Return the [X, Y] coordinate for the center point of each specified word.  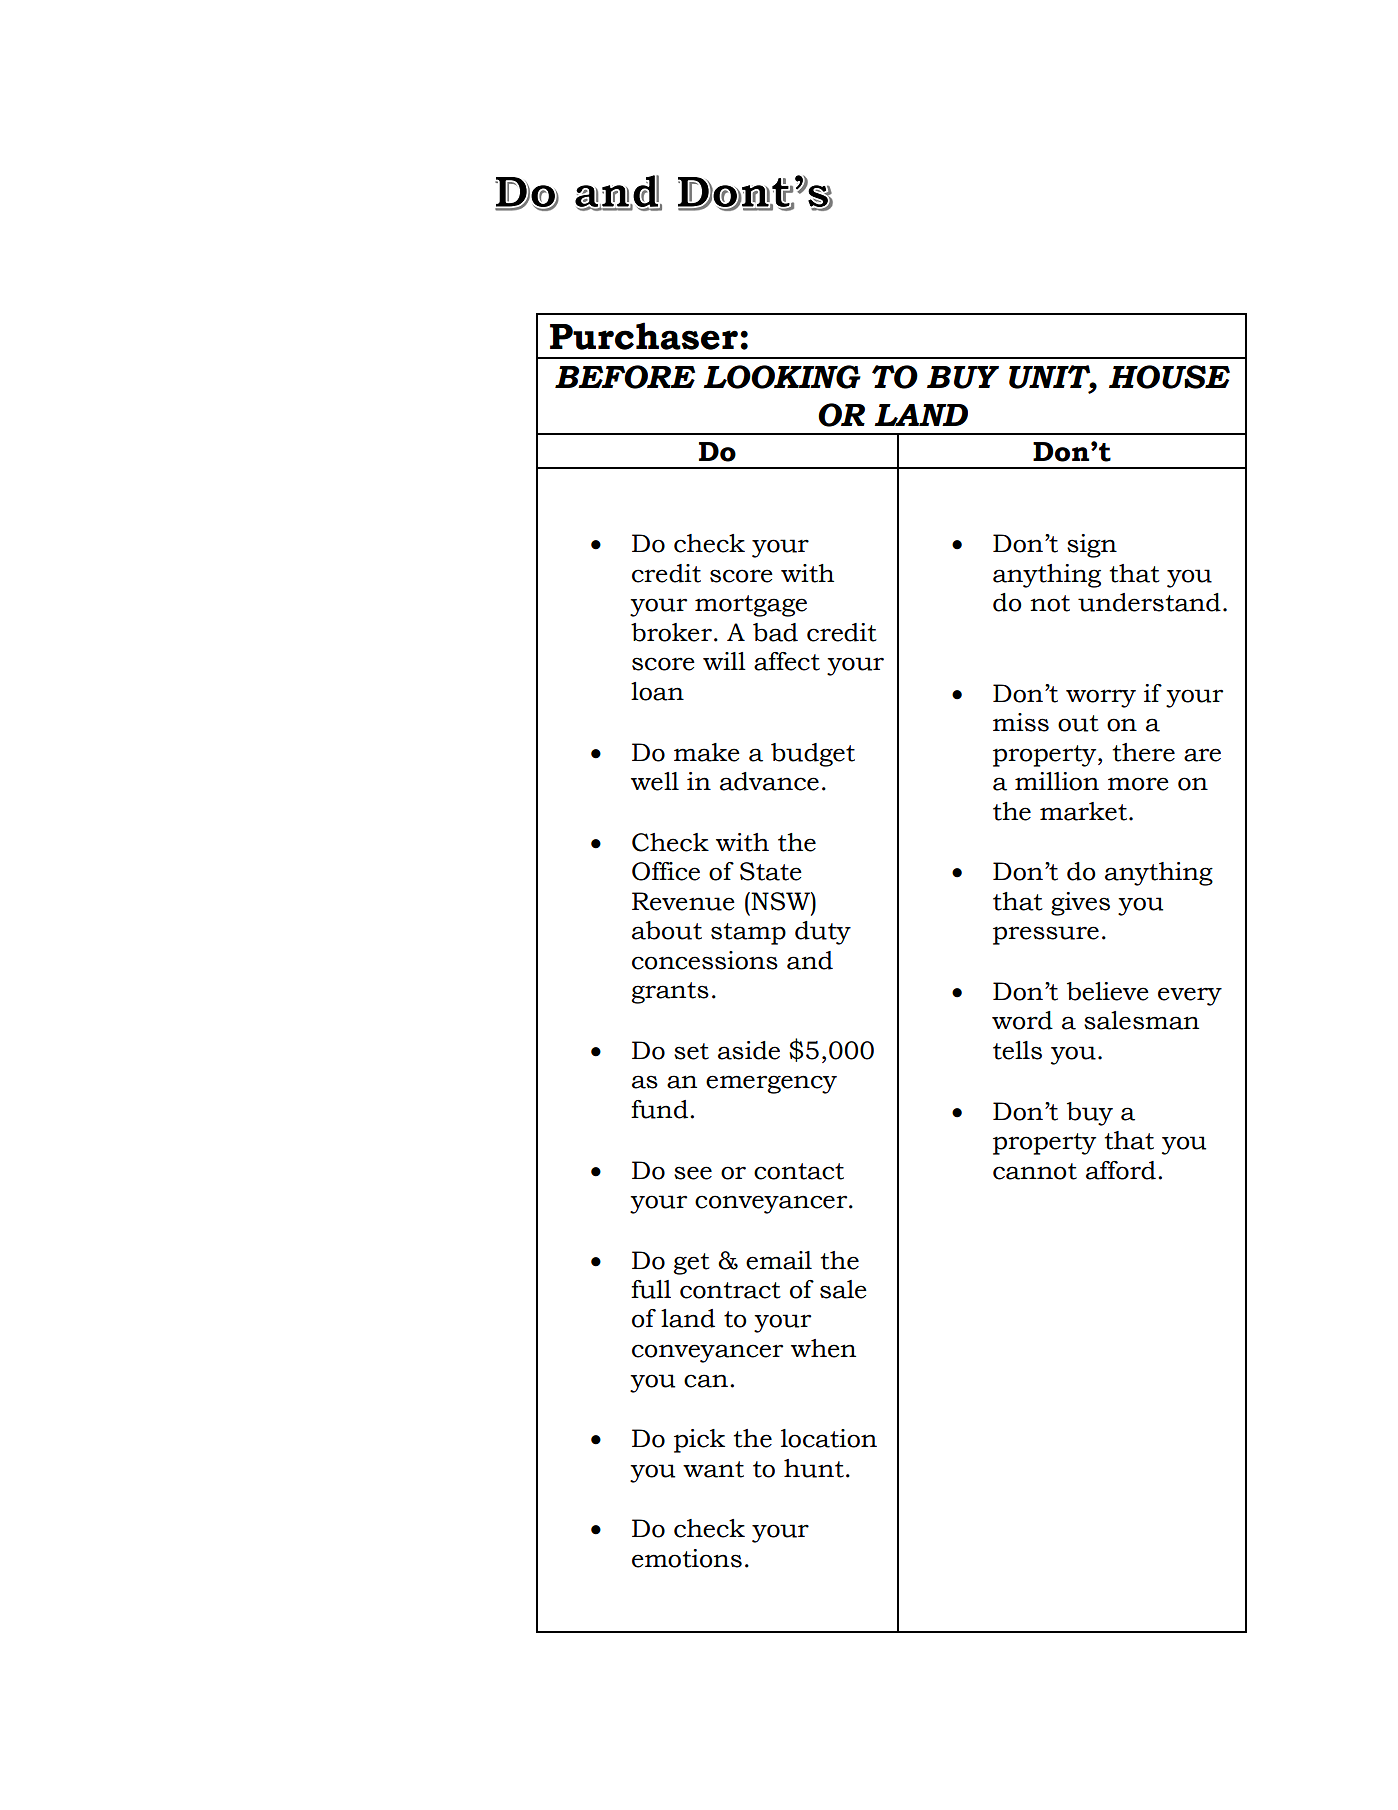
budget [813, 755]
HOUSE [1169, 377]
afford [1121, 1170]
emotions [687, 1558]
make [707, 752]
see [693, 1173]
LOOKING [782, 377]
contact [799, 1171]
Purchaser [644, 336]
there [1143, 752]
